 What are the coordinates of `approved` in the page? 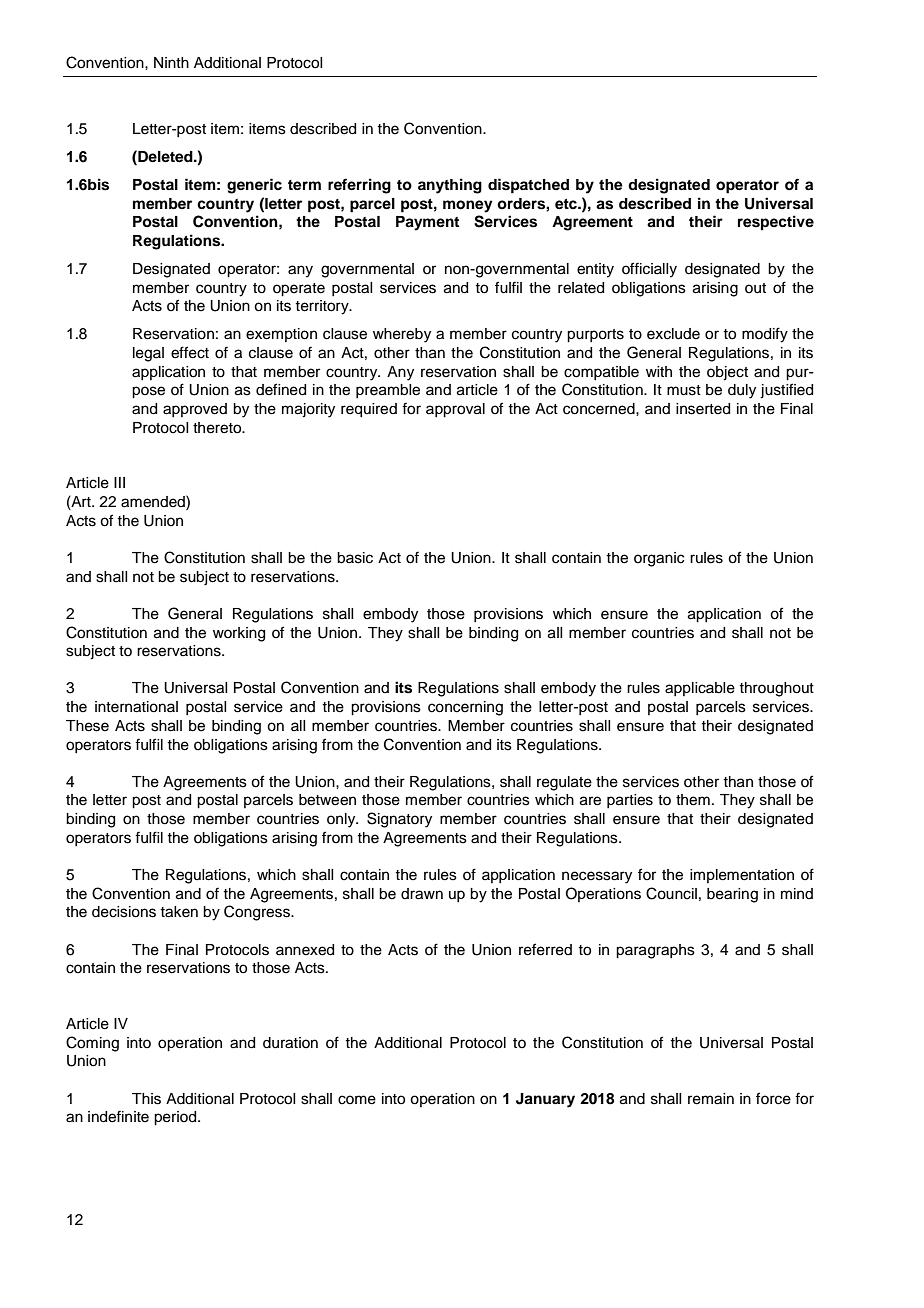 It's located at (195, 410).
